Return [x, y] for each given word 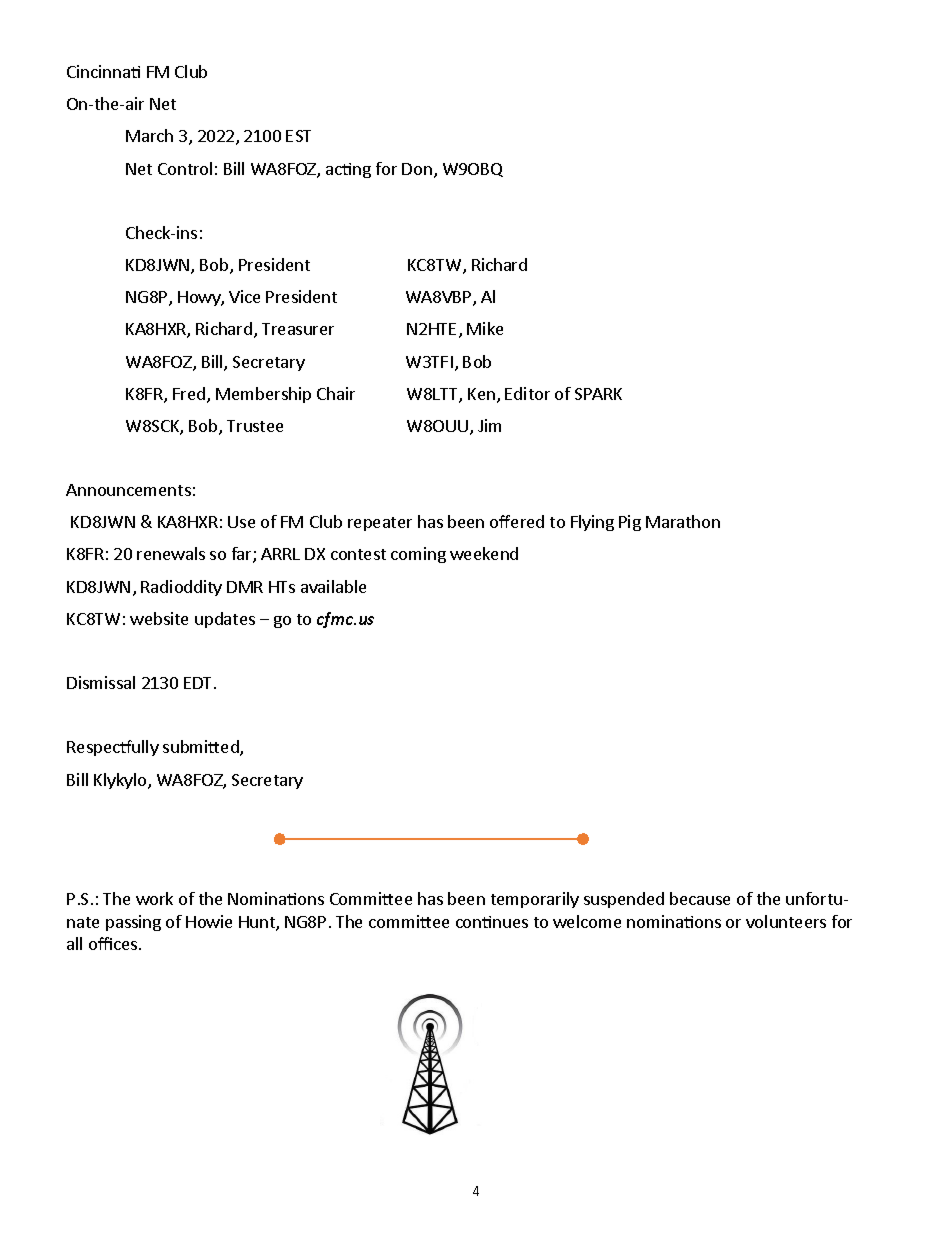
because [700, 898]
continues [492, 922]
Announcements [128, 490]
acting [348, 170]
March [149, 135]
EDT [199, 683]
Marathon [683, 521]
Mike [485, 328]
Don [417, 169]
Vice [244, 296]
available [333, 586]
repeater [380, 524]
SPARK [598, 394]
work [154, 898]
